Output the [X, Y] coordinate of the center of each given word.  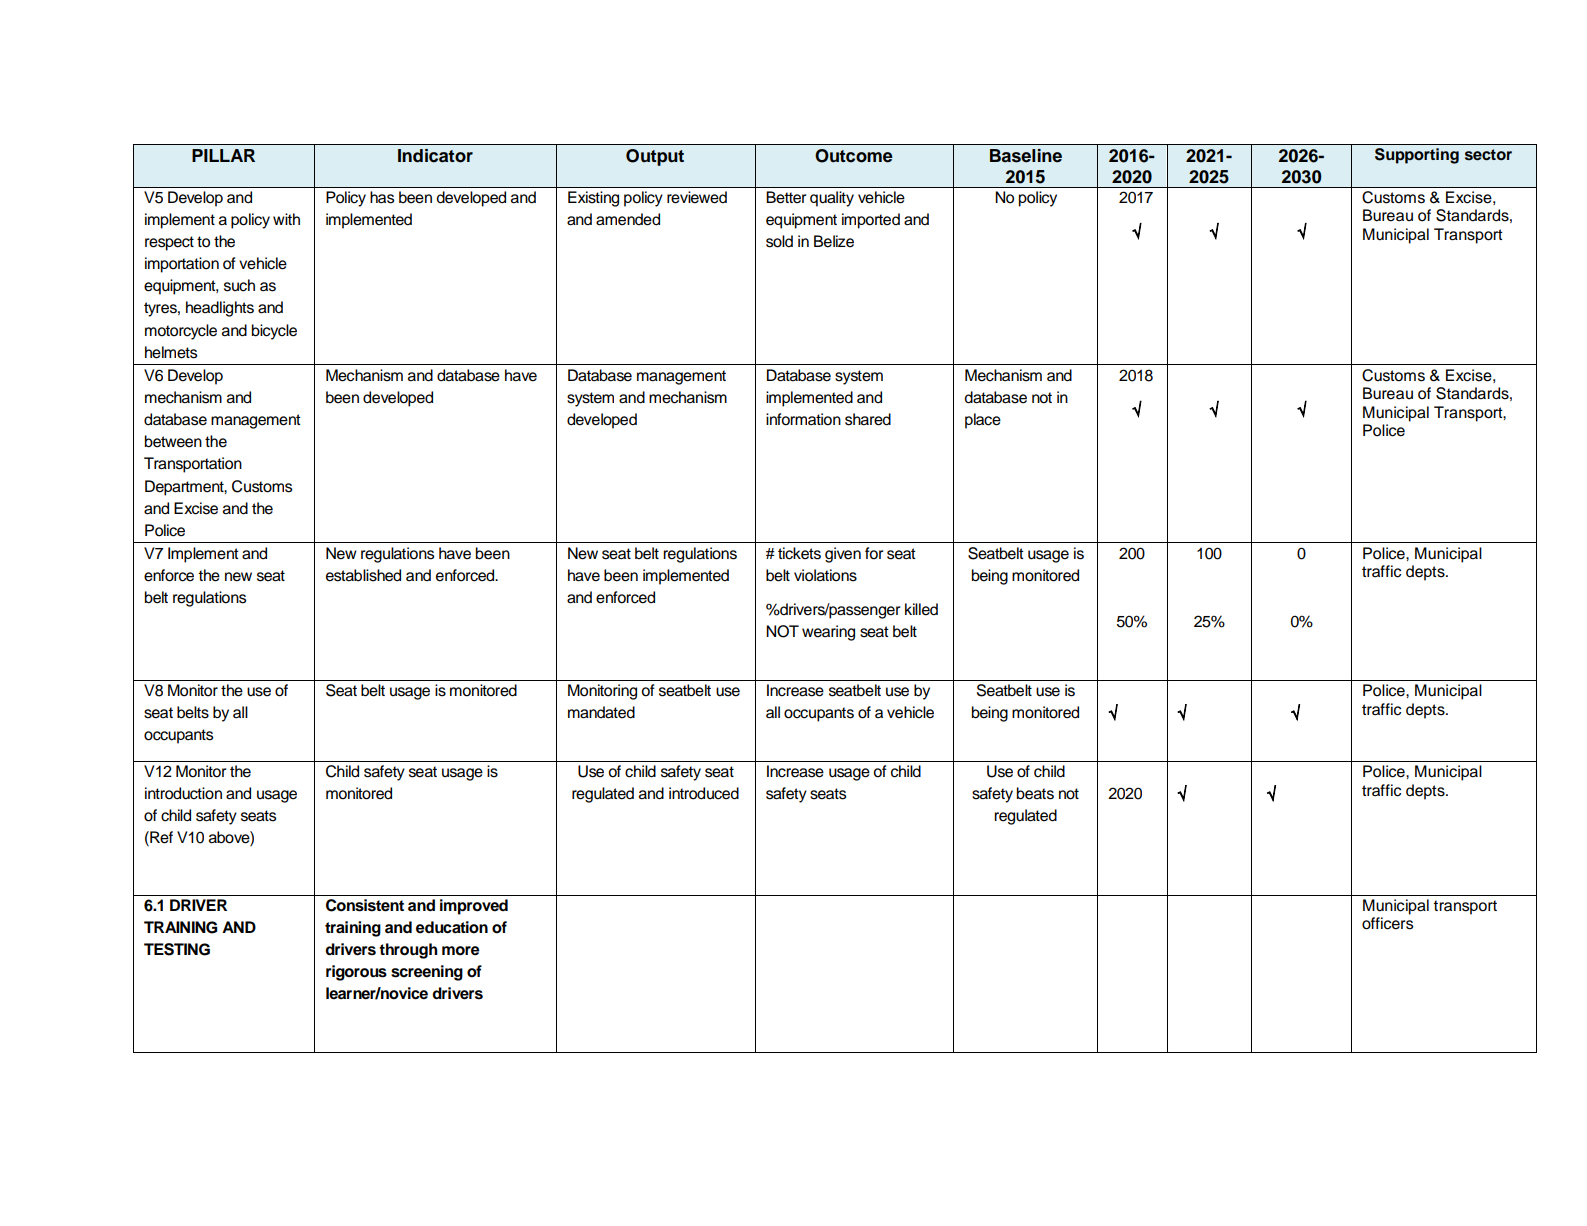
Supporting [1417, 156]
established [363, 575]
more [461, 951]
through [408, 951]
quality [832, 199]
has [382, 197]
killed [921, 609]
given [843, 555]
